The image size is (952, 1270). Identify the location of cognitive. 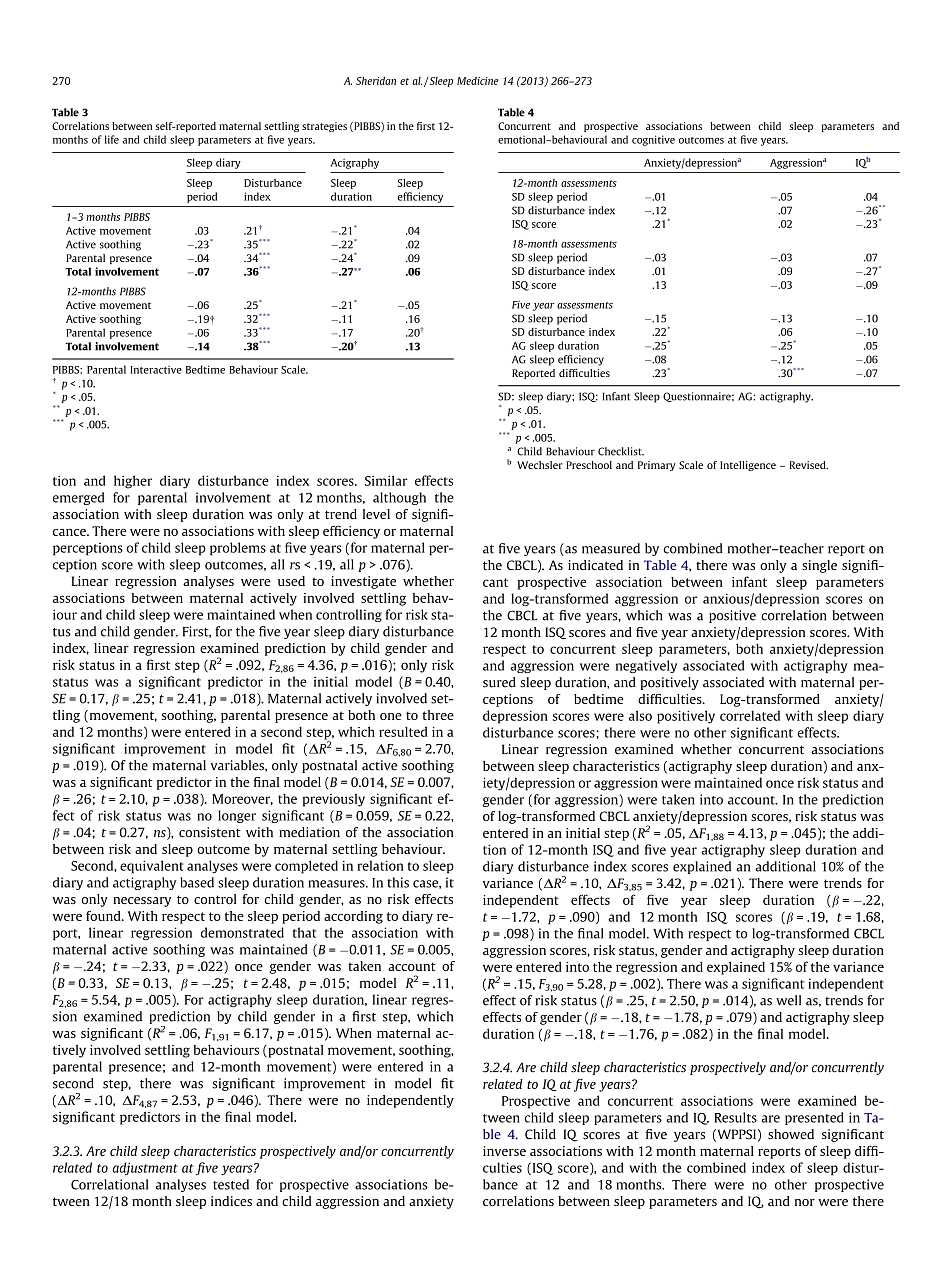
(653, 140).
